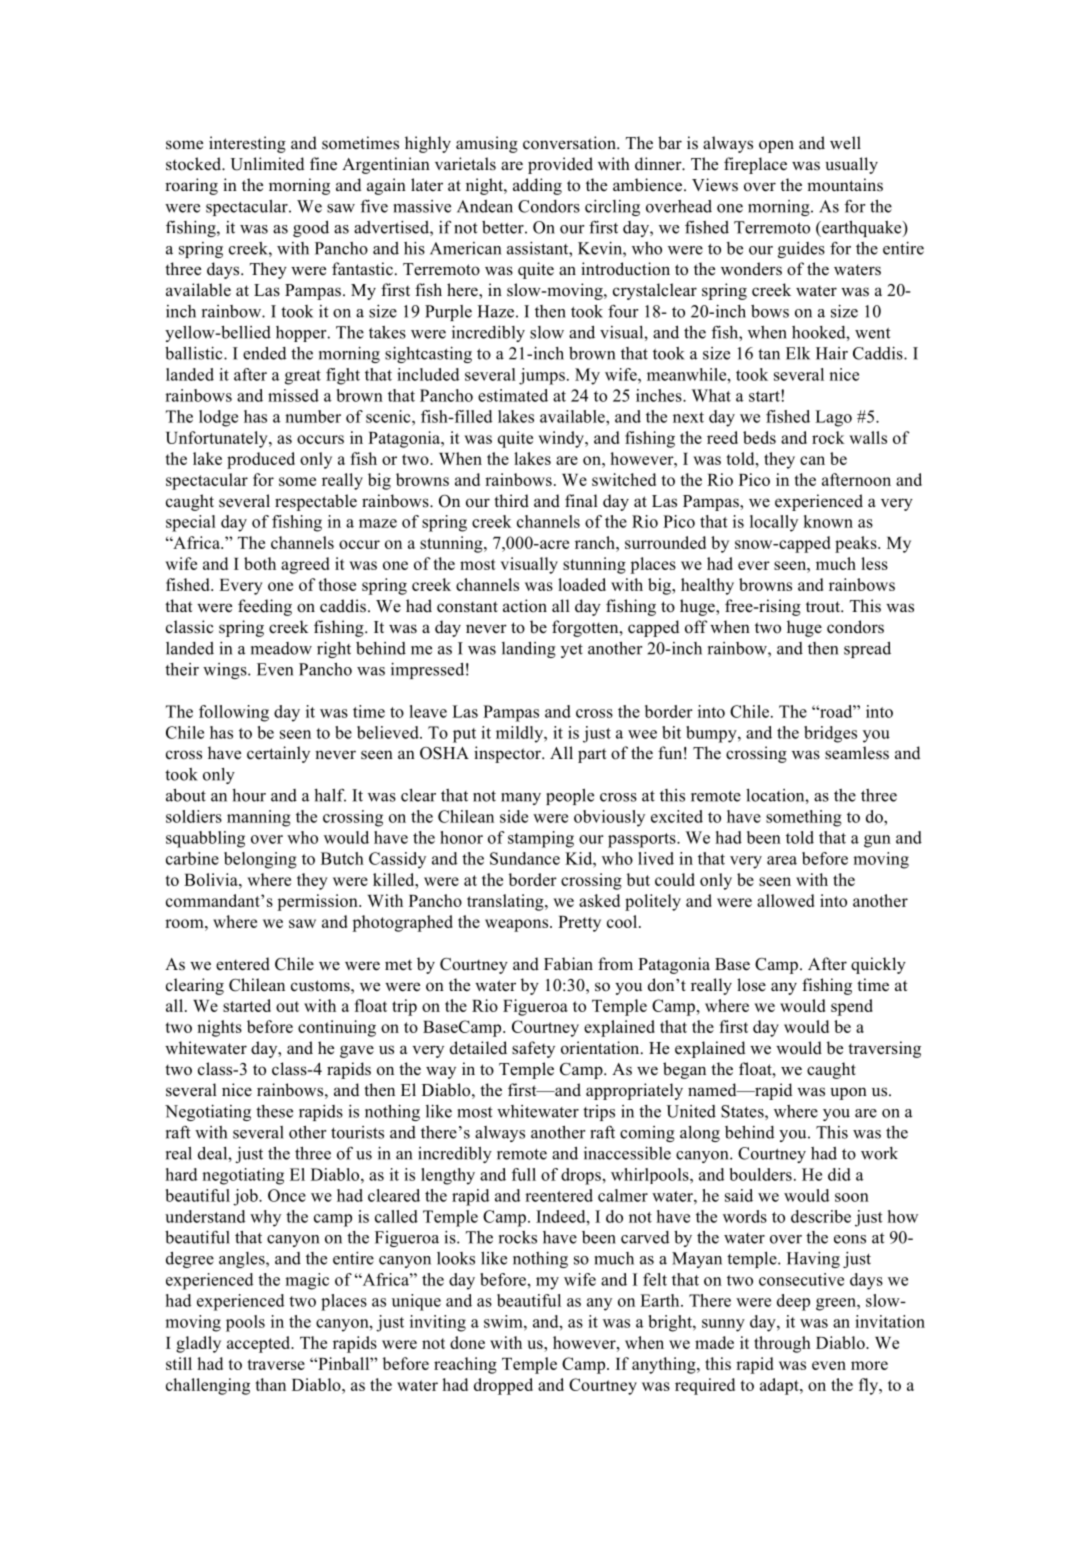 The width and height of the image is (1090, 1541). Describe the element at coordinates (824, 607) in the image. I see `trout` at that location.
